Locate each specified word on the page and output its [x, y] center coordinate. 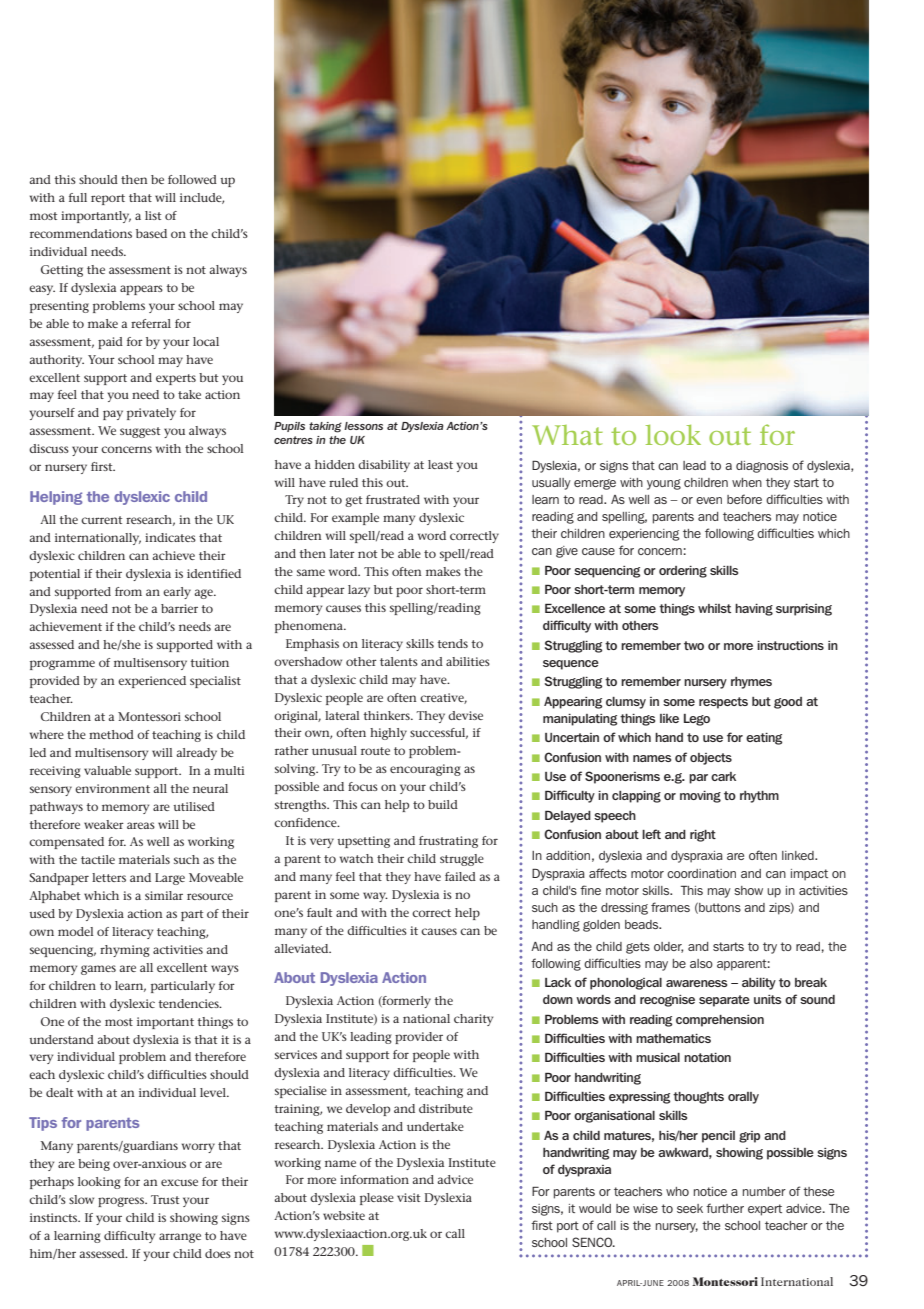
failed [460, 876]
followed [192, 179]
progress [122, 1202]
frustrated [393, 499]
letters [109, 877]
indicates [170, 537]
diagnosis [762, 467]
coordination [701, 873]
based [151, 233]
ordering [683, 572]
